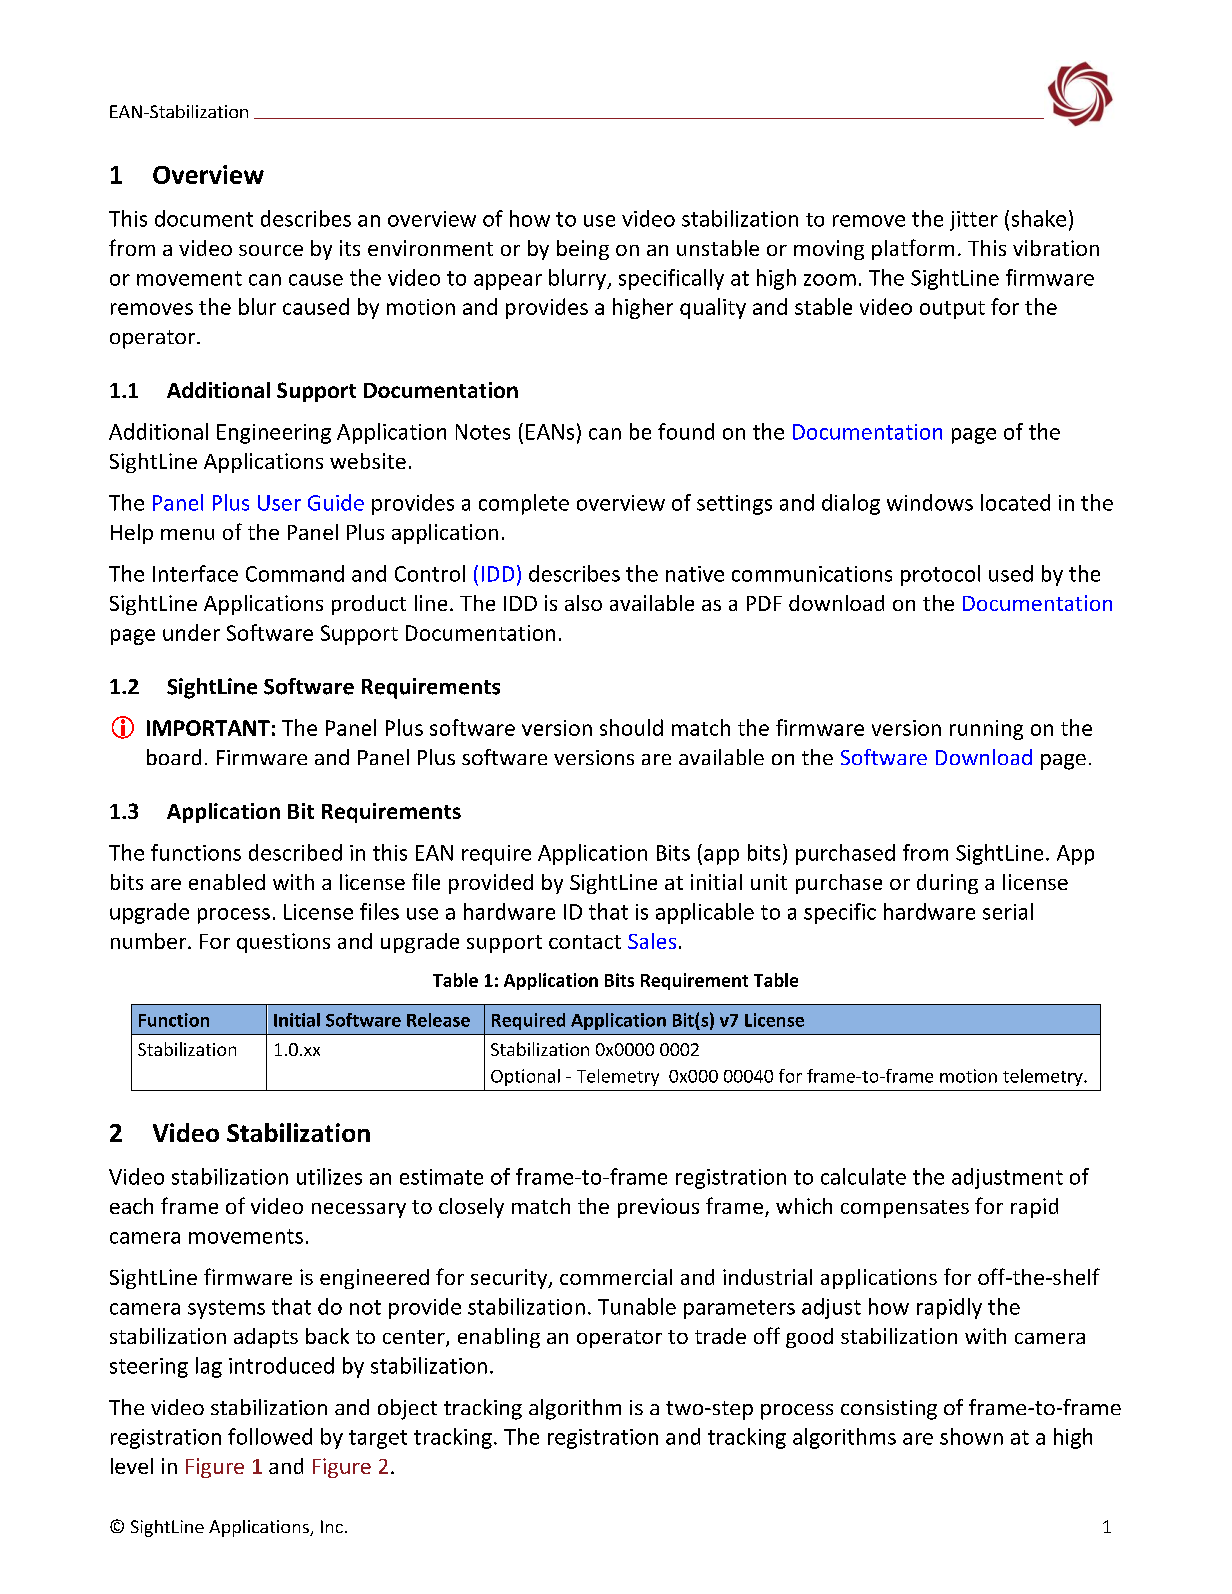 Image resolution: width=1232 pixels, height=1594 pixels. Describe the element at coordinates (971, 1436) in the document. I see `shown` at that location.
